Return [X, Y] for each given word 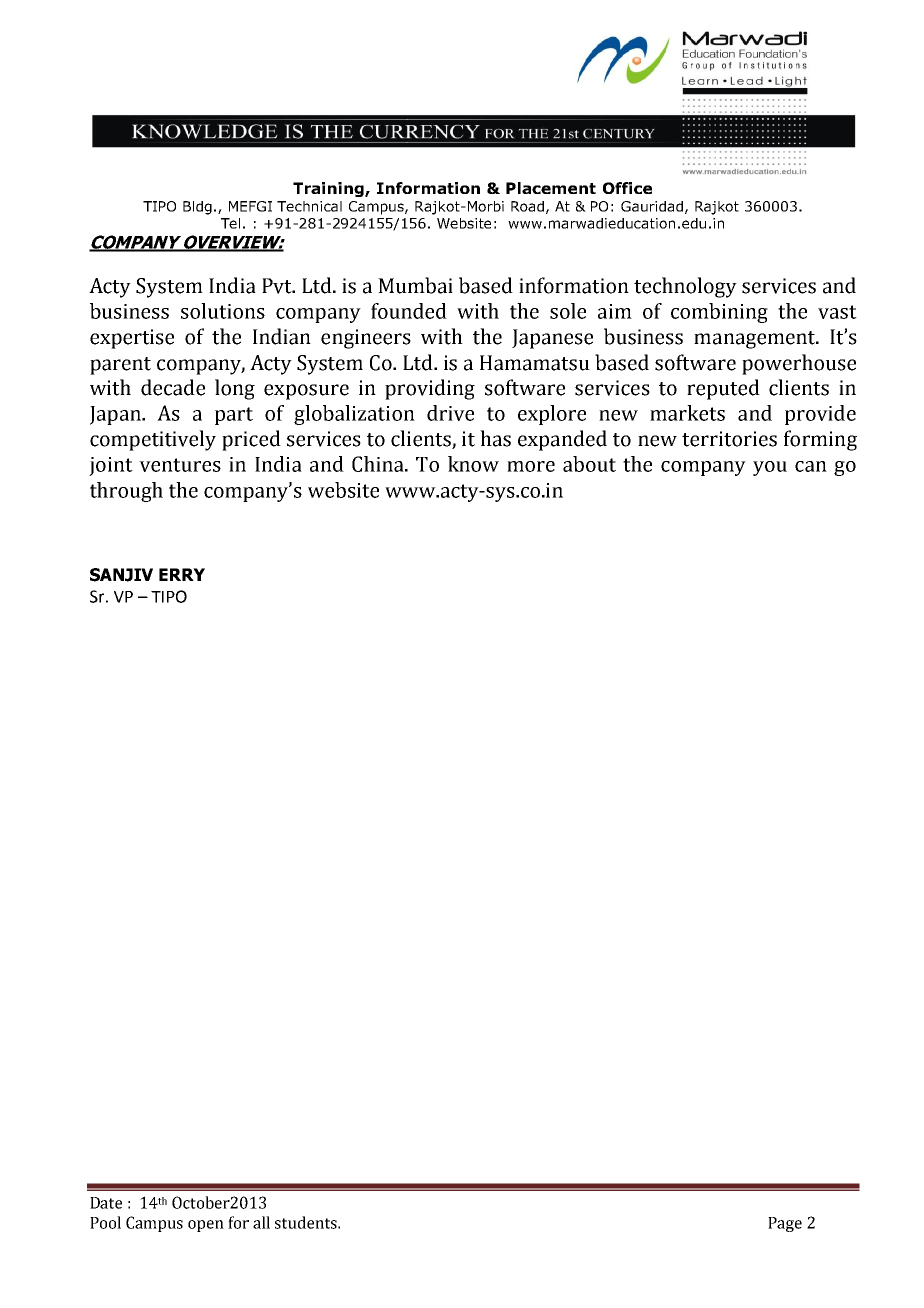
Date [106, 1203]
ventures [180, 465]
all [261, 1222]
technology [685, 287]
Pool [105, 1222]
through [126, 492]
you [770, 468]
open [206, 1226]
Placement [551, 188]
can [811, 466]
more [531, 466]
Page [785, 1224]
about [589, 464]
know [473, 464]
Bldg [197, 208]
